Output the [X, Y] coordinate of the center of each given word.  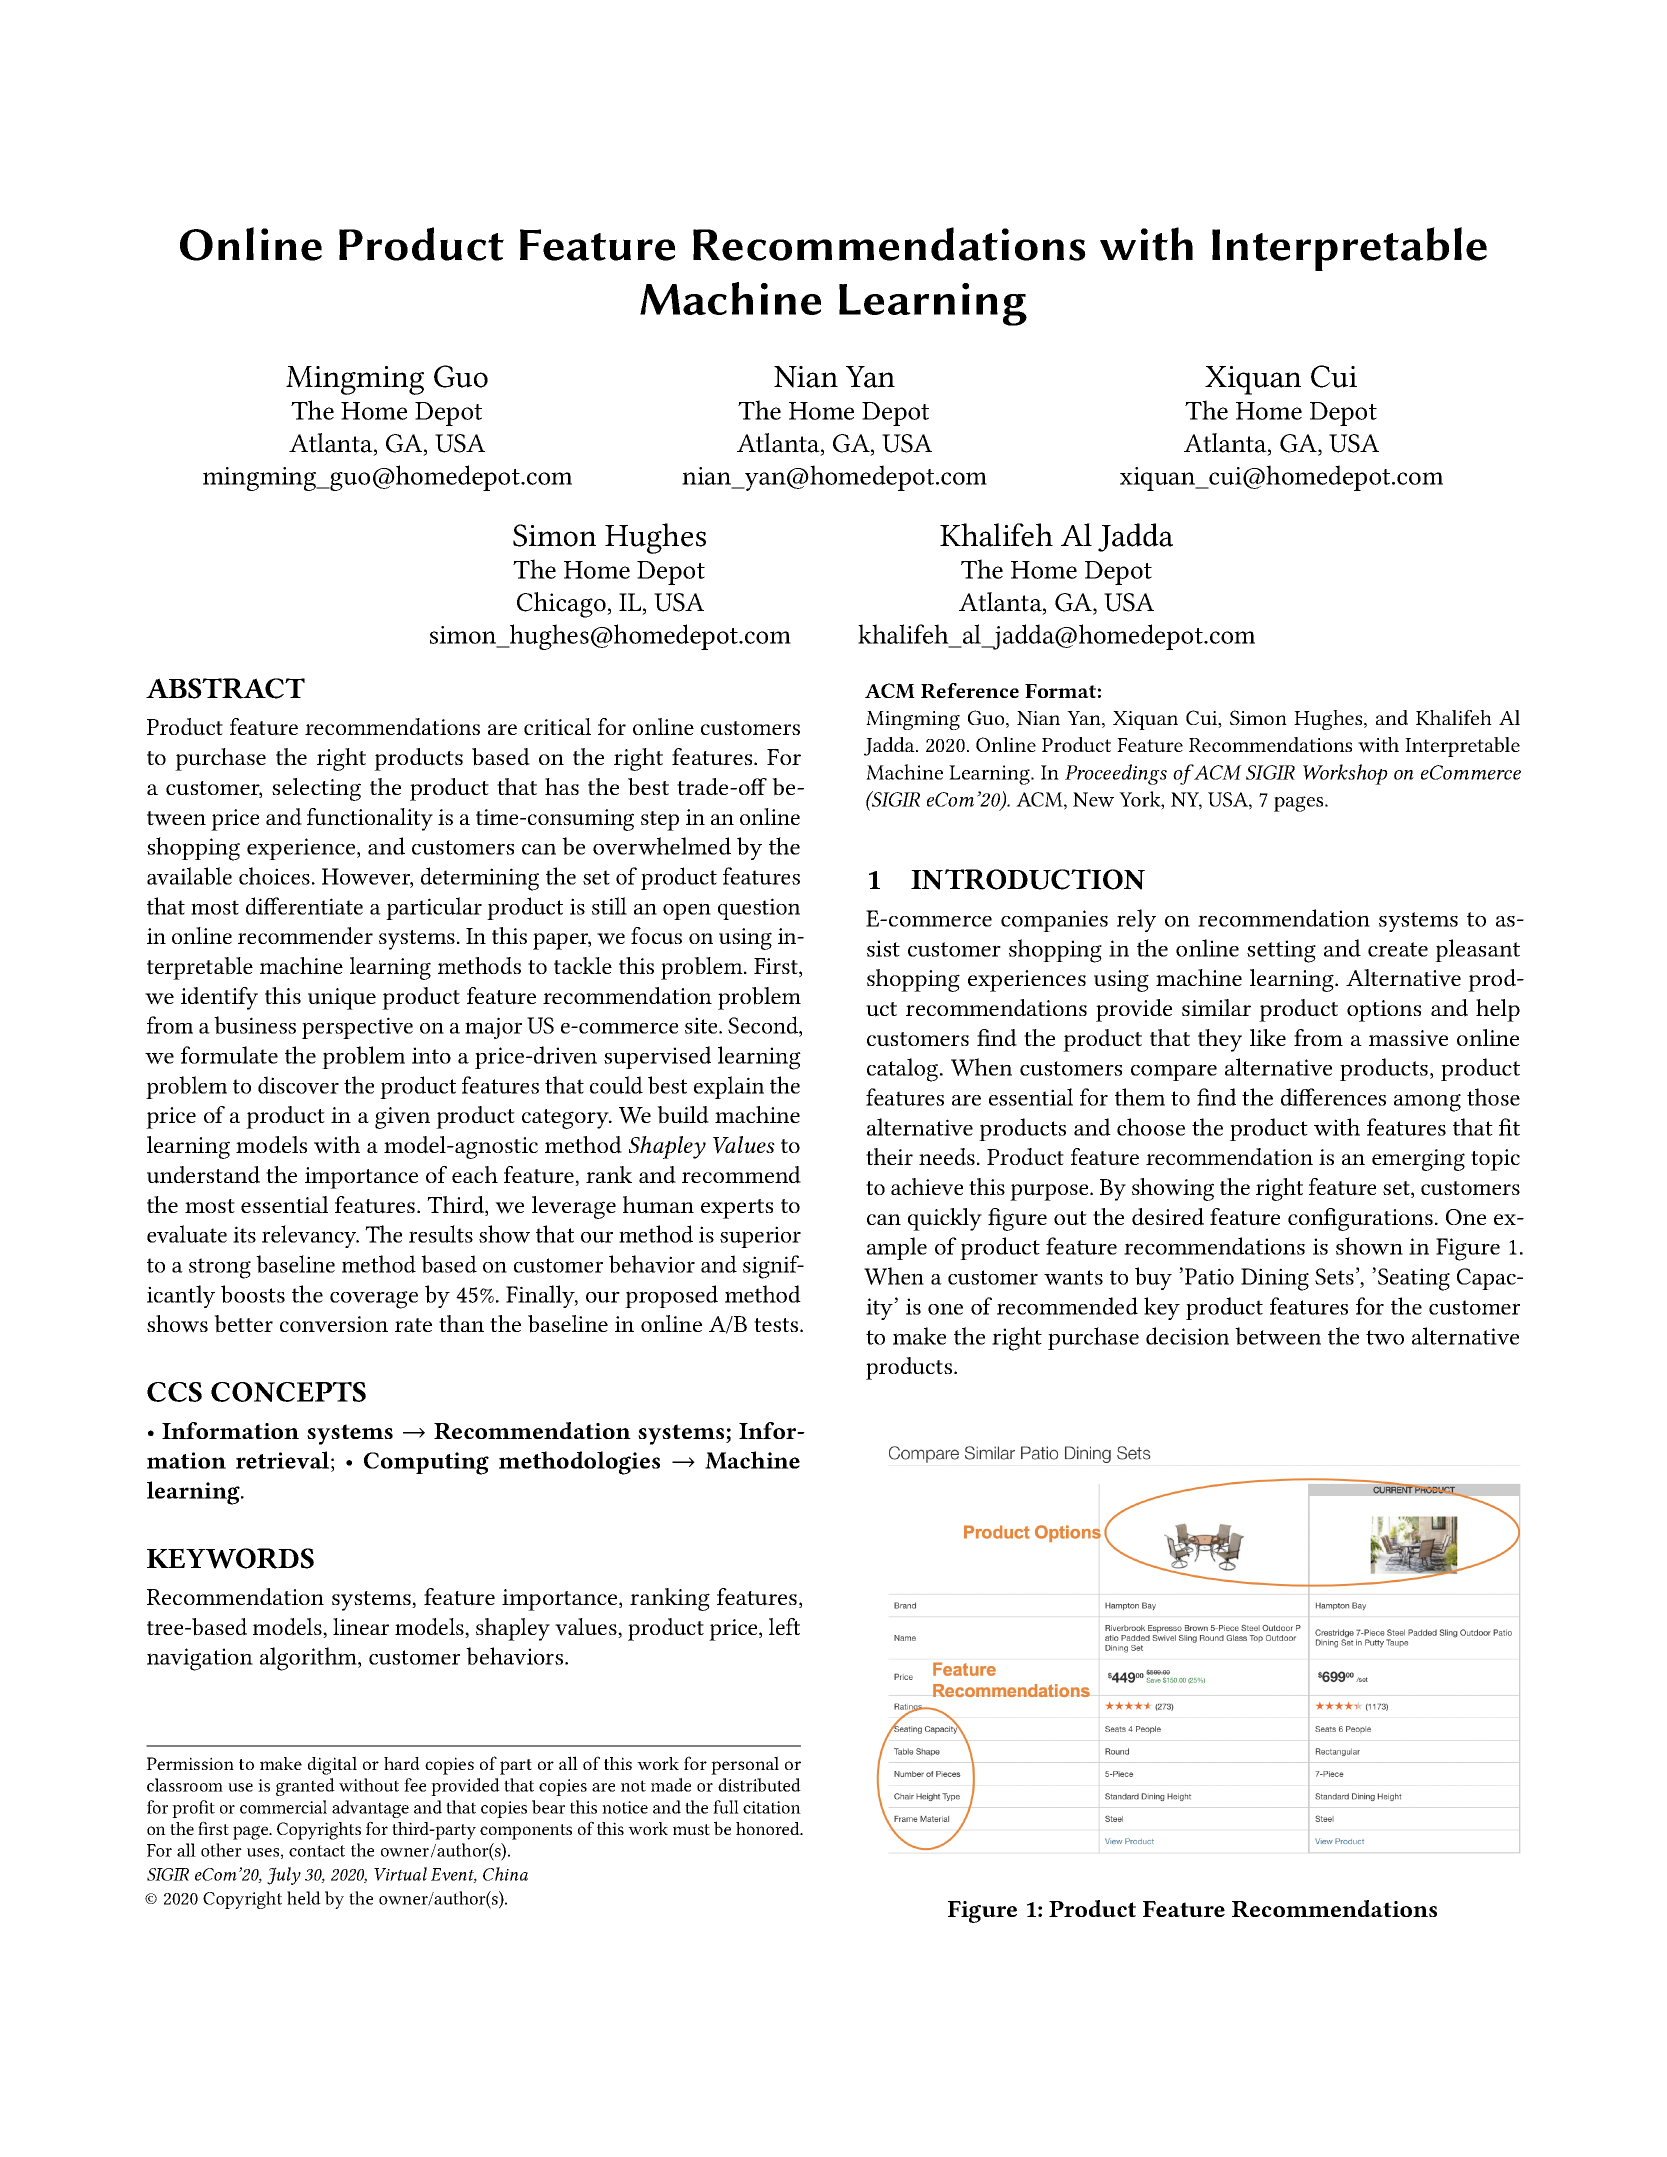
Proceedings [1116, 774]
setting [1281, 951]
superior [760, 1237]
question [759, 909]
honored [769, 1828]
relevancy [310, 1236]
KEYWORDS [230, 1558]
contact [317, 1851]
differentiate [304, 906]
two [1385, 1337]
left [784, 1626]
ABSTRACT [225, 688]
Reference [970, 690]
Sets [1334, 1276]
